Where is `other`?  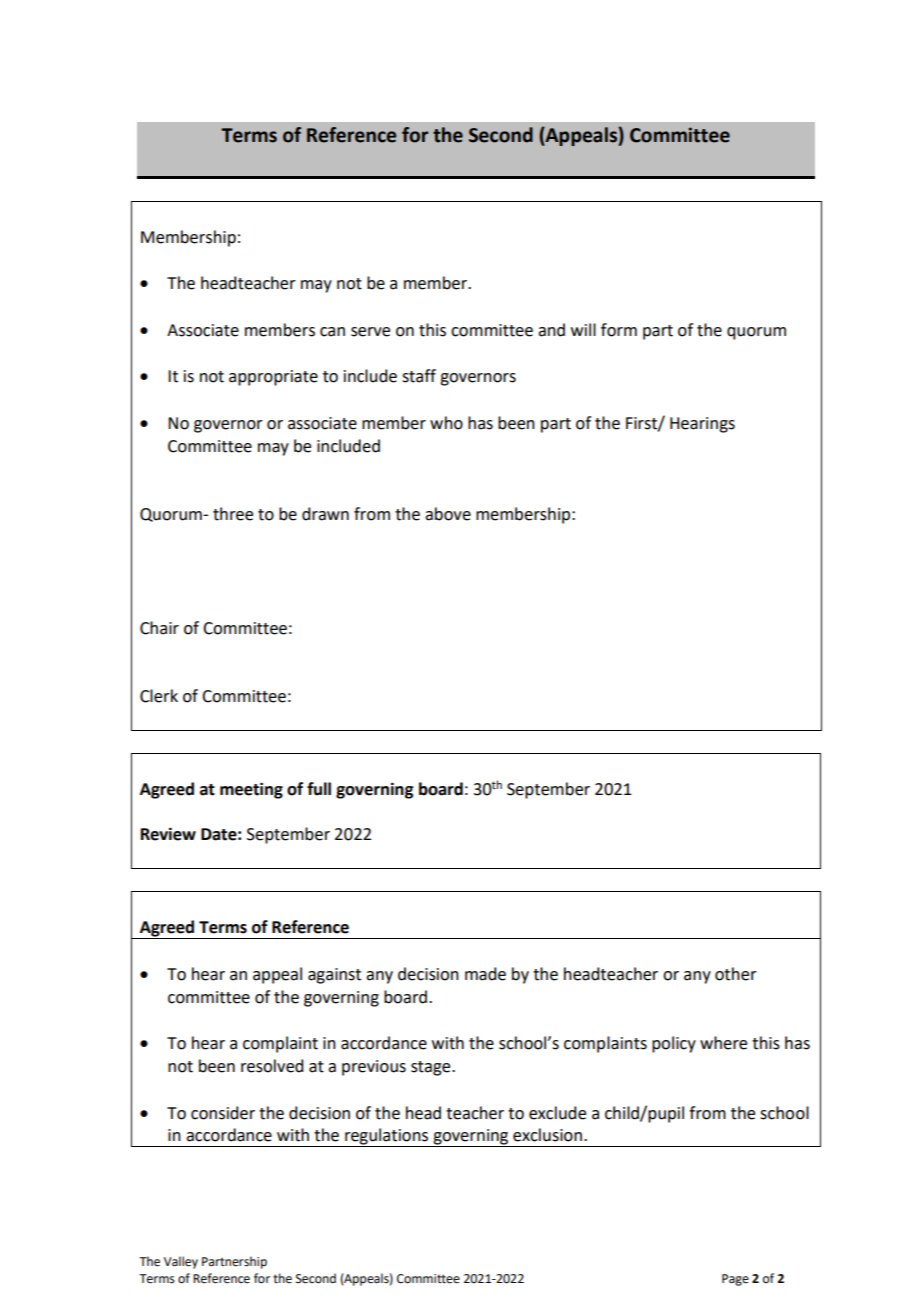
other is located at coordinates (736, 974).
